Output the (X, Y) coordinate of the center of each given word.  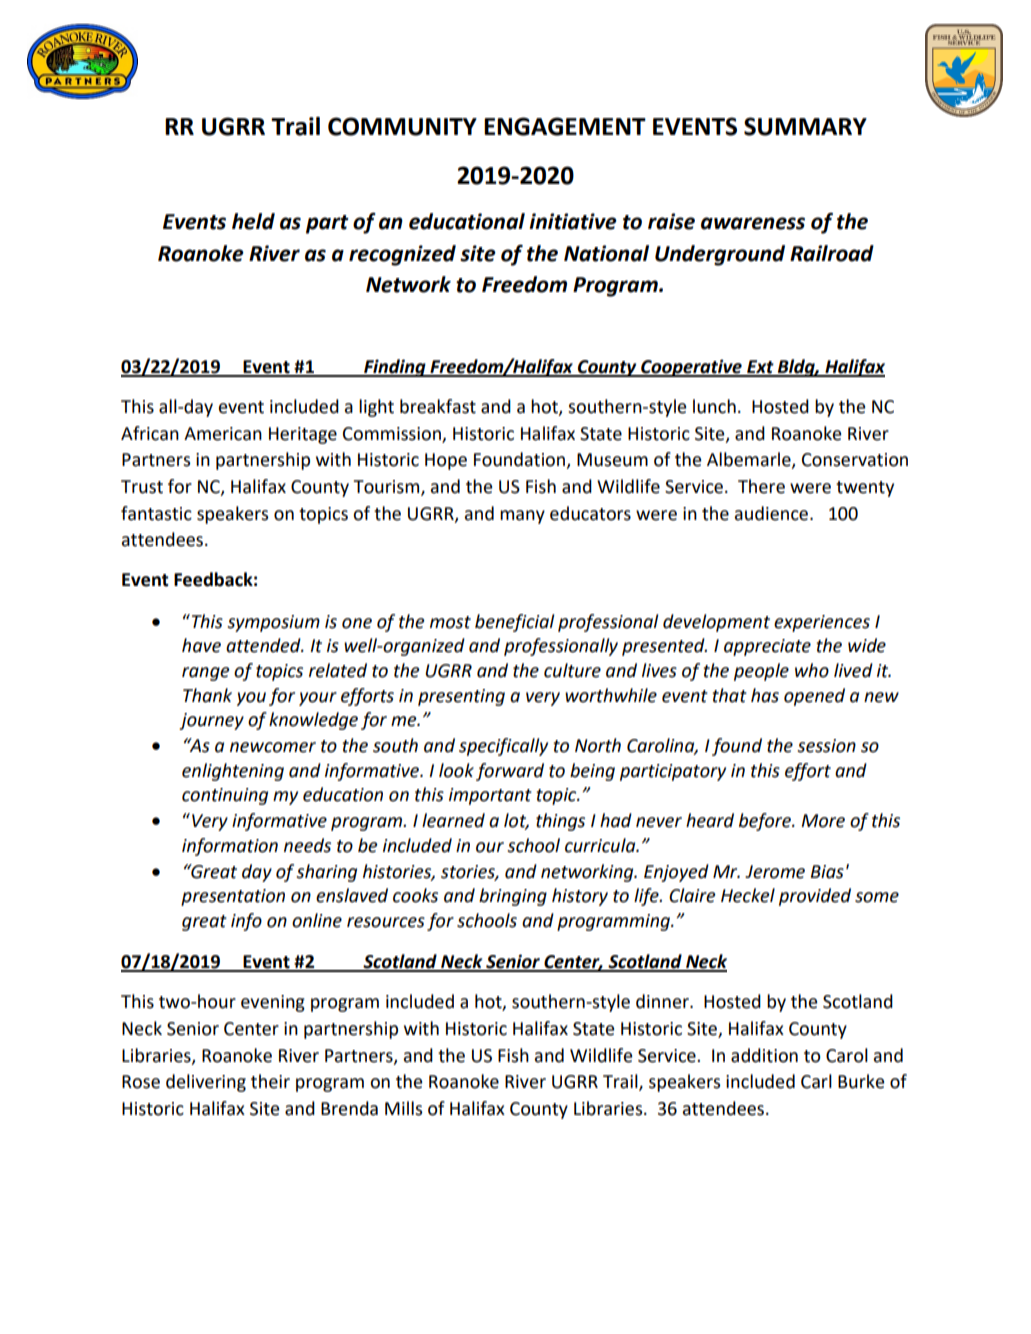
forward (510, 772)
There (761, 486)
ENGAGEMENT (565, 126)
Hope (446, 461)
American (223, 434)
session (826, 746)
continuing (225, 796)
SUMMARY (805, 126)
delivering (206, 1083)
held (253, 221)
